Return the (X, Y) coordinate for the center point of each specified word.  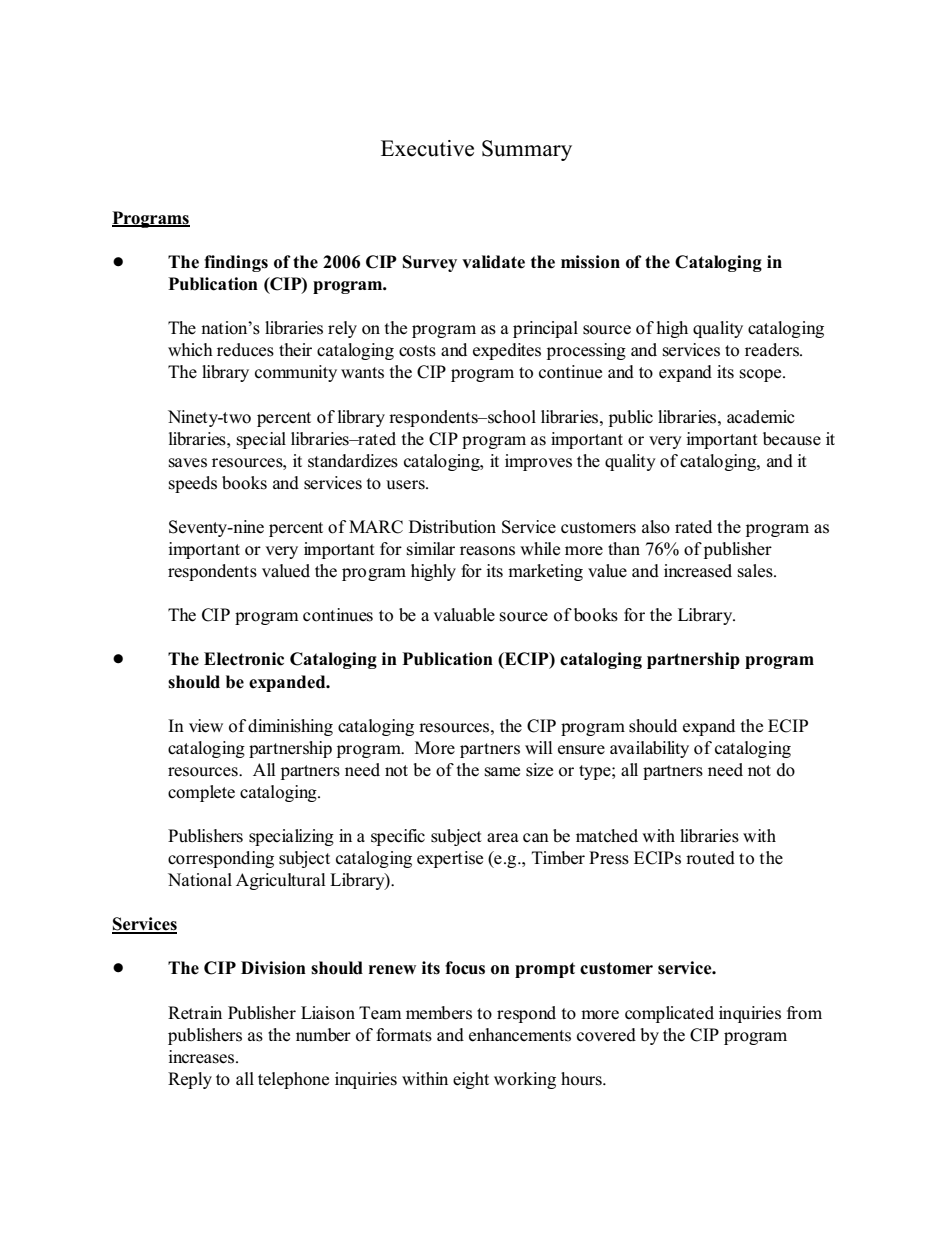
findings (236, 263)
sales (756, 571)
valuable (464, 615)
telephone (293, 1080)
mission (590, 262)
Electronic (244, 659)
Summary (527, 150)
